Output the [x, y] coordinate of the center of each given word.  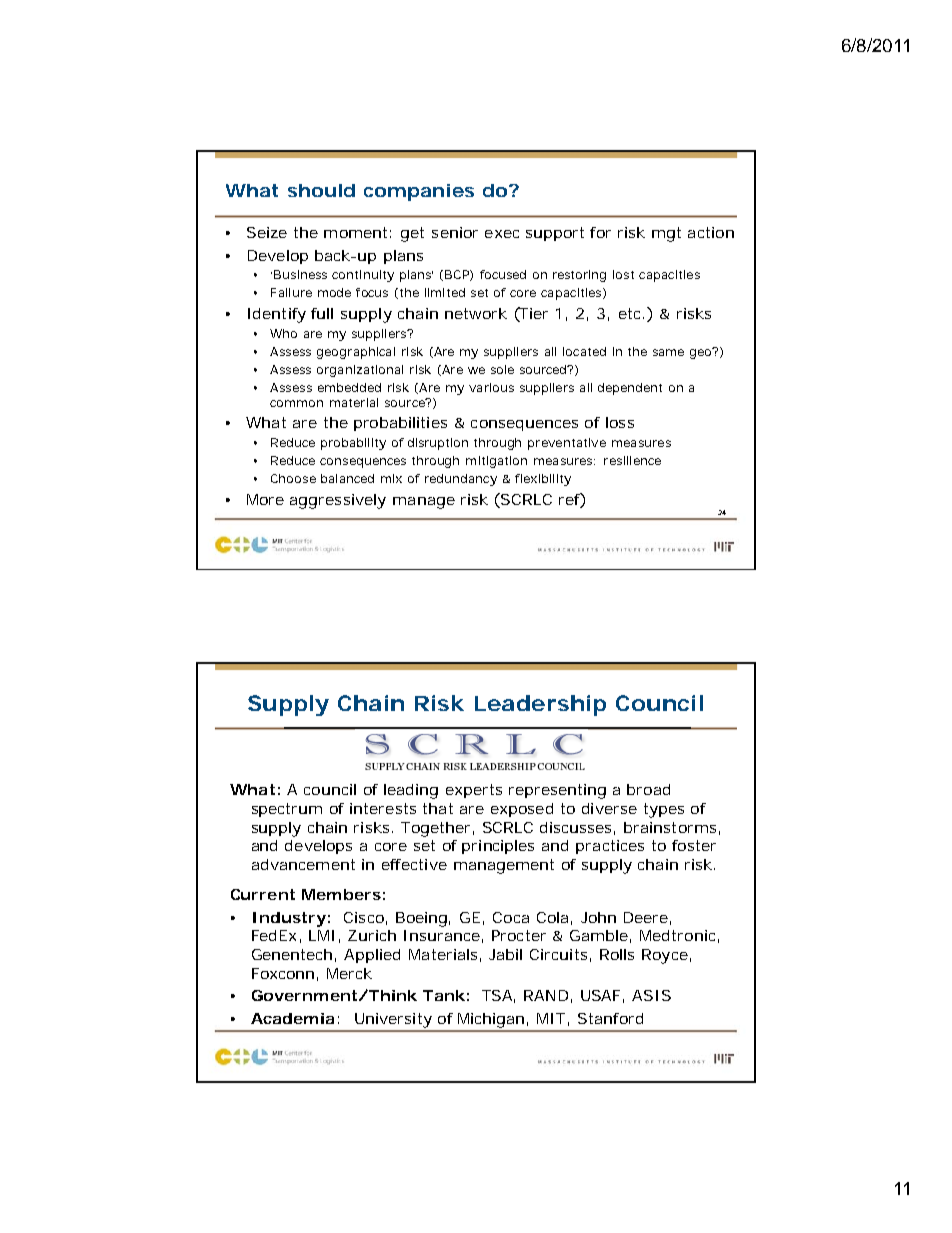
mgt [666, 234]
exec [502, 234]
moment [355, 232]
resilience [632, 460]
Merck [349, 973]
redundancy [461, 480]
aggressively [338, 501]
